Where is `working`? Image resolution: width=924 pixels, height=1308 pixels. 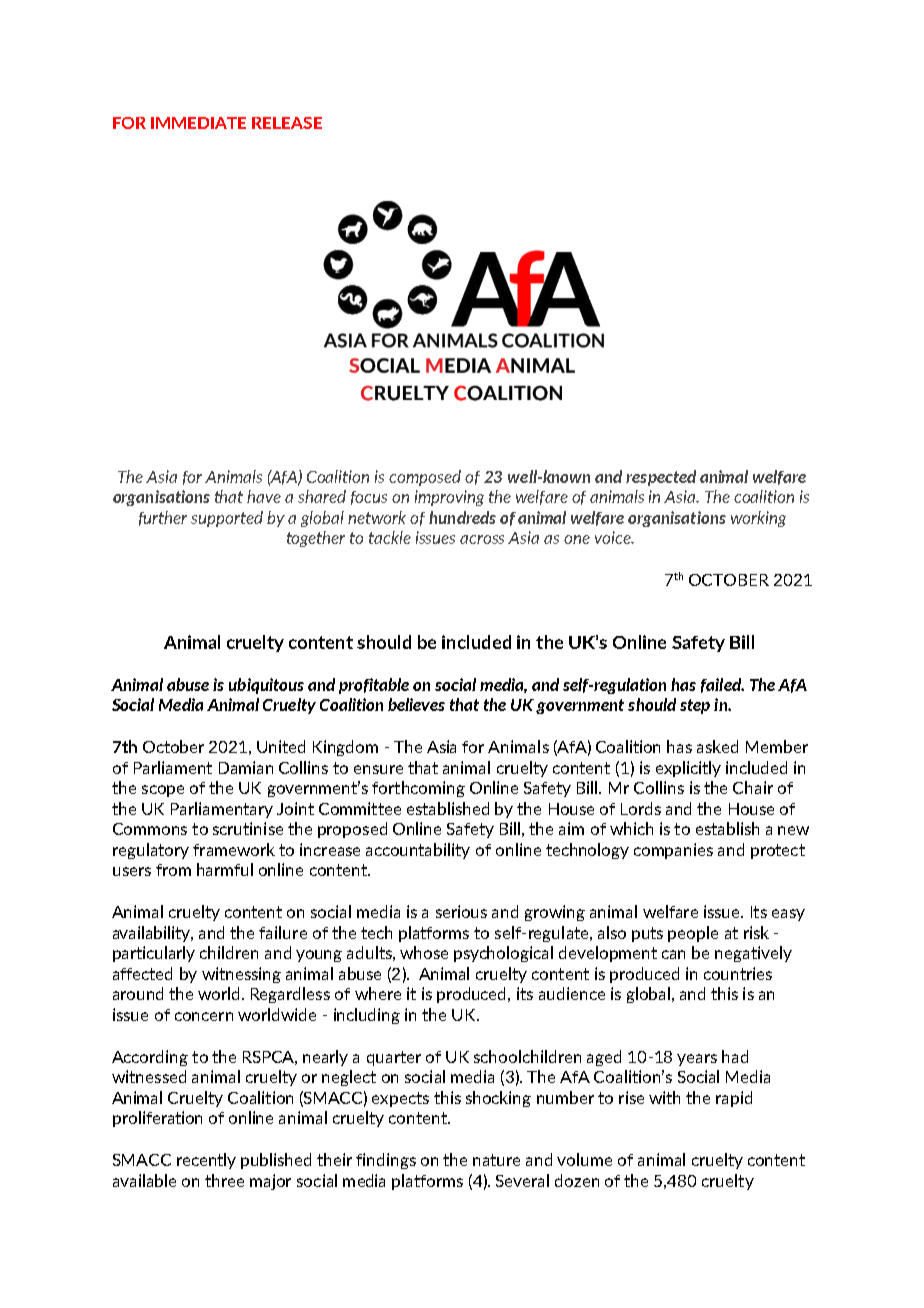
working is located at coordinates (758, 519).
